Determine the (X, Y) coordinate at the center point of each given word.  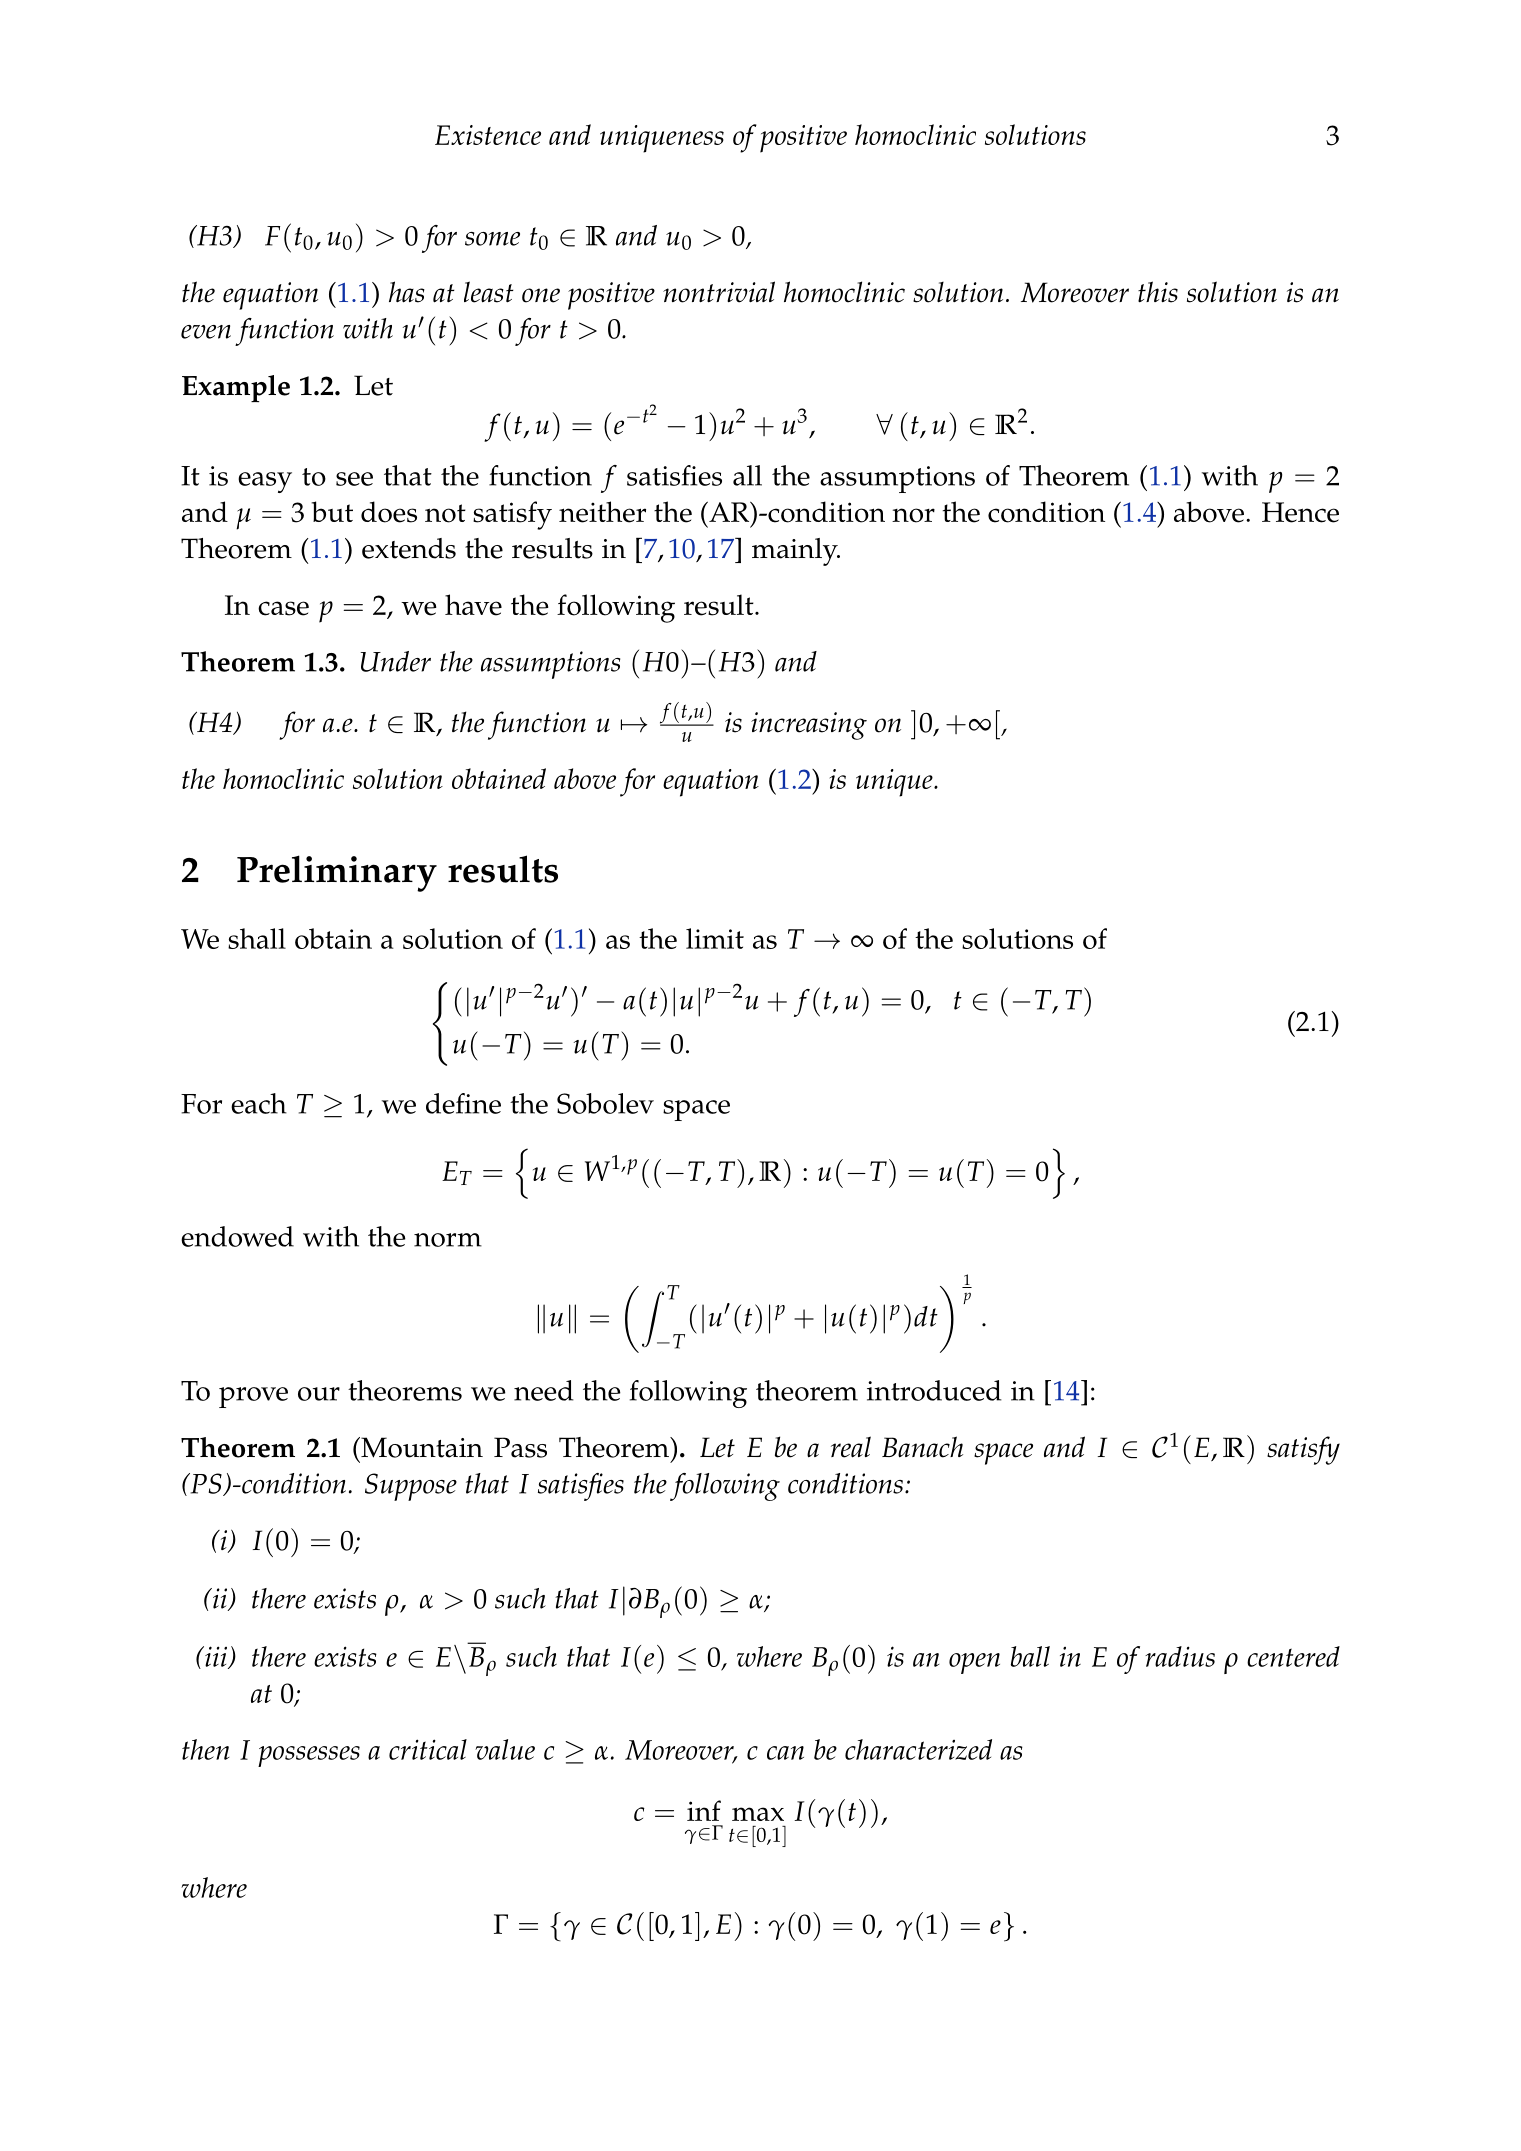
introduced (934, 1390)
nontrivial (719, 292)
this (1158, 292)
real (851, 1447)
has (407, 292)
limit (715, 938)
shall (257, 938)
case (283, 608)
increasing (809, 726)
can (785, 1753)
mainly (796, 552)
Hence (1300, 512)
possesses (309, 1756)
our (319, 1394)
